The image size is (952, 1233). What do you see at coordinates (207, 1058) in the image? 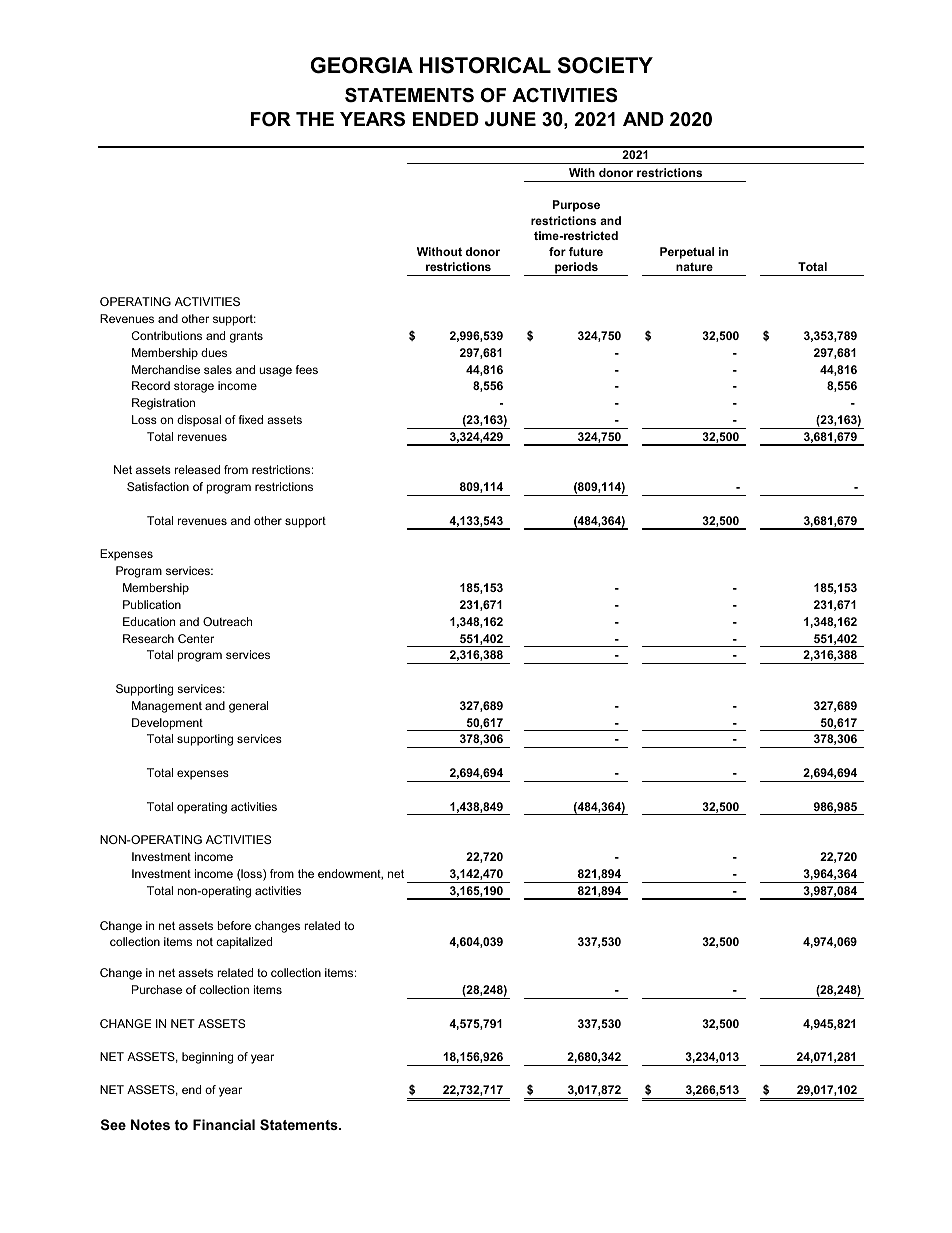
I see `beginning` at bounding box center [207, 1058].
